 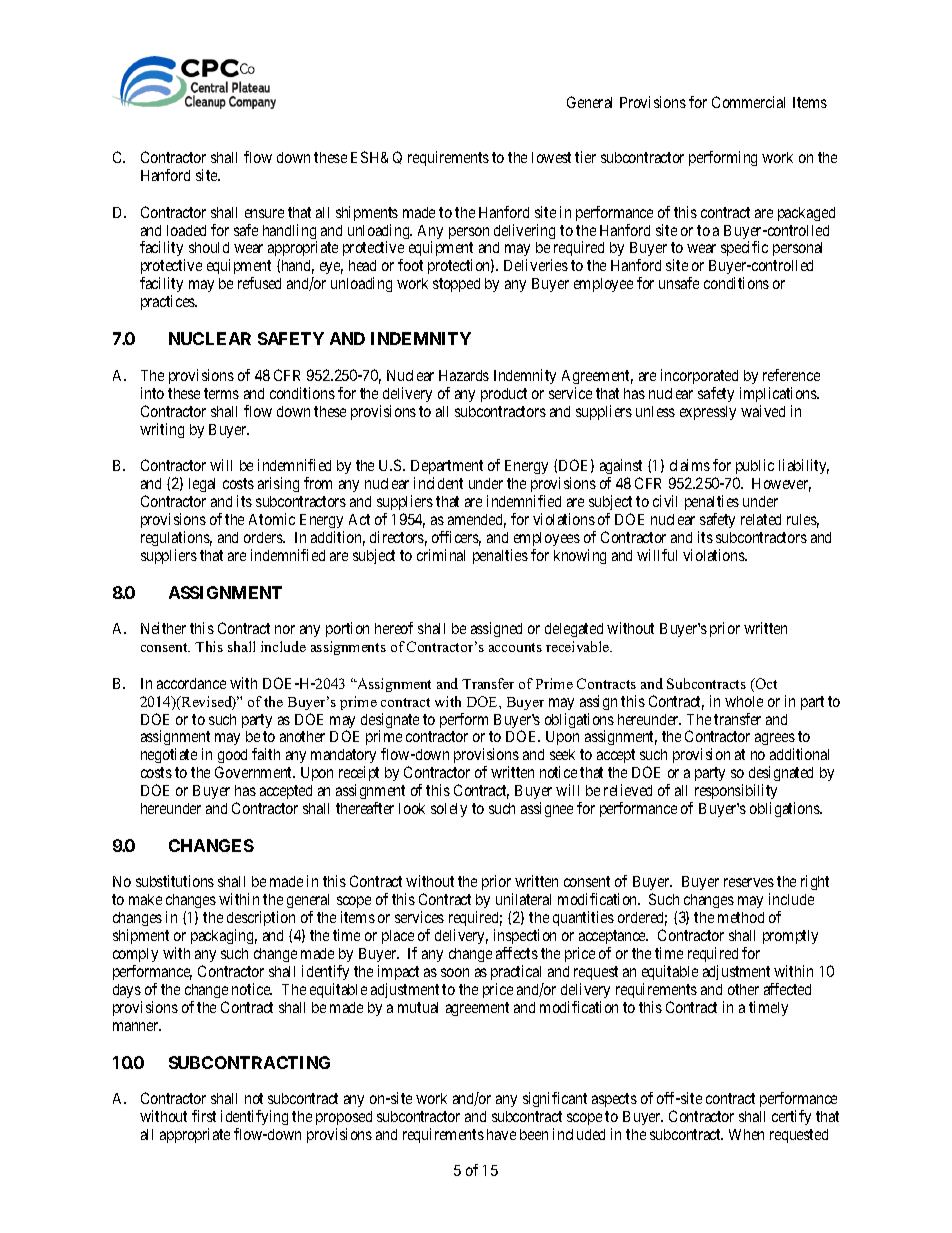 What do you see at coordinates (551, 157) in the screenshot?
I see `lowest` at bounding box center [551, 157].
